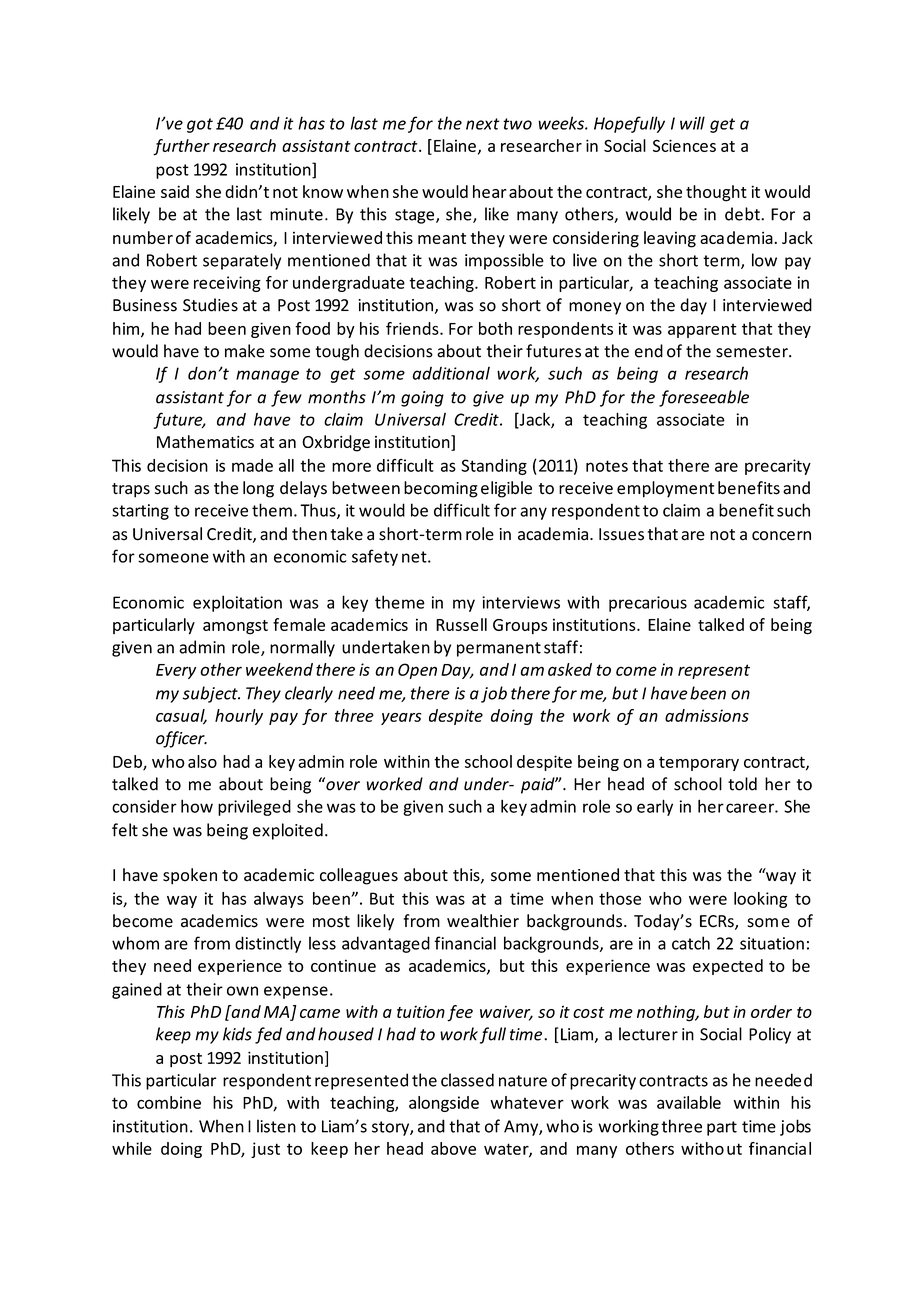  I want to click on told, so click(742, 784).
